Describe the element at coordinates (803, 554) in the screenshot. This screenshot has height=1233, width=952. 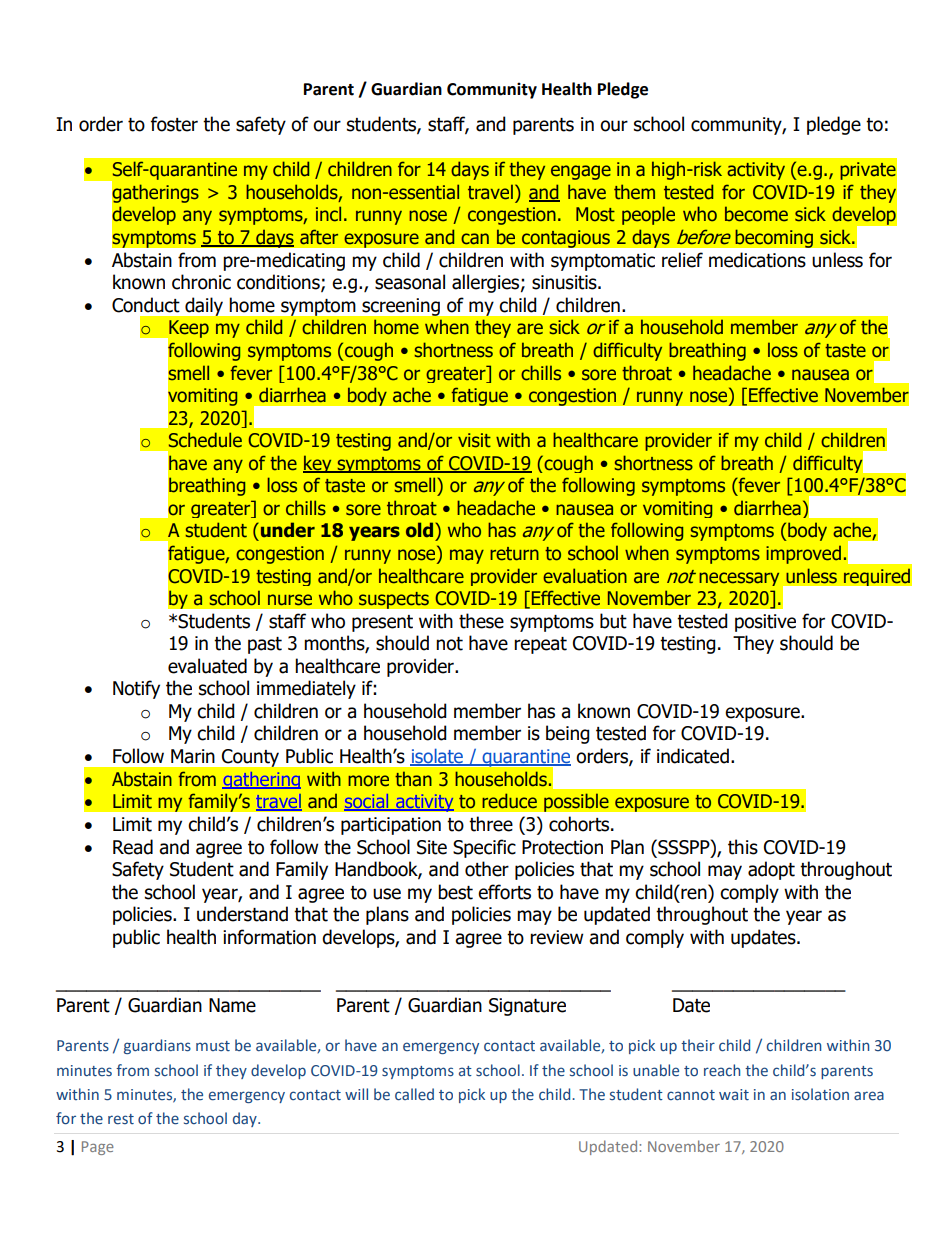
I see `improved` at that location.
